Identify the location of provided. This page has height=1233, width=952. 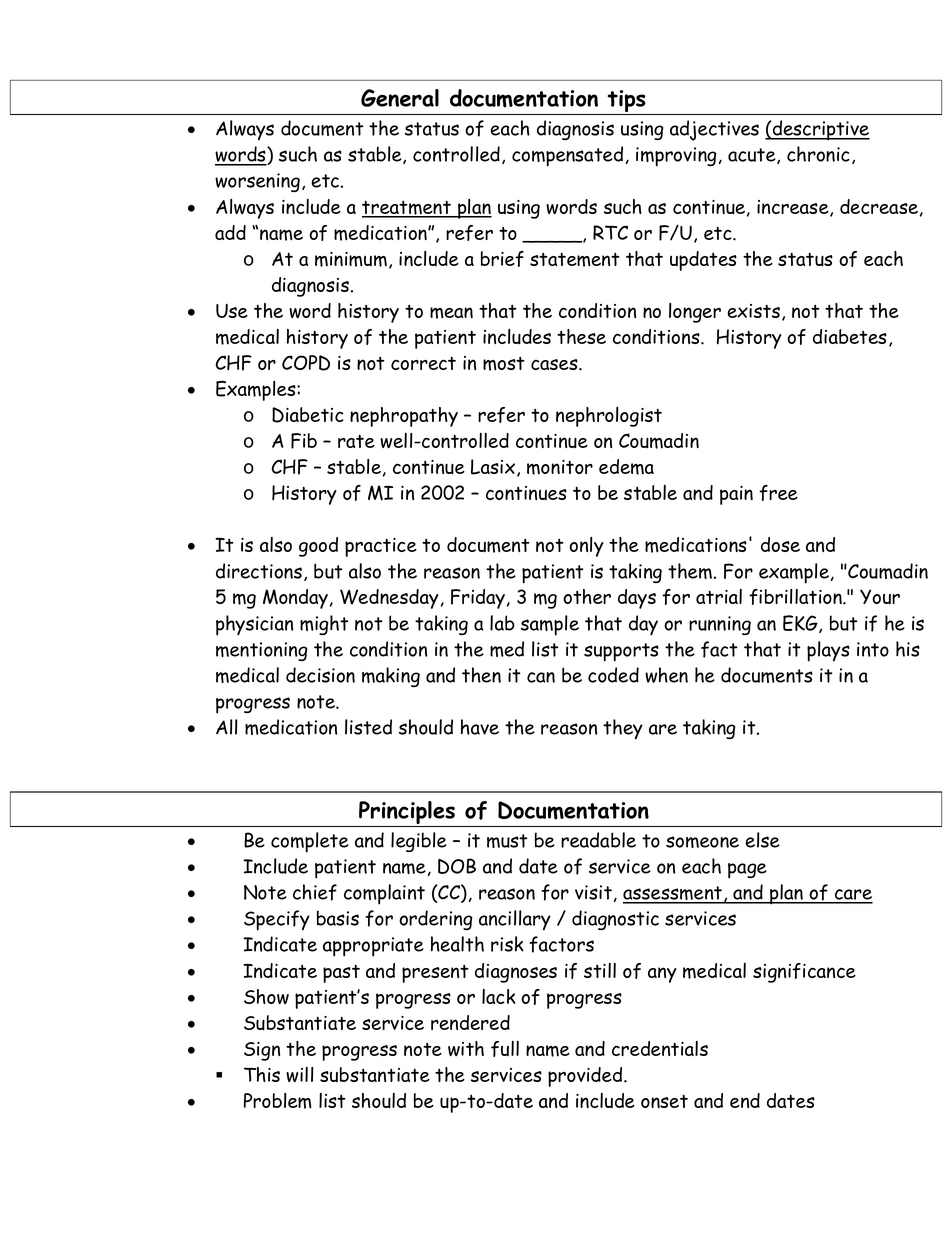
(586, 1077).
